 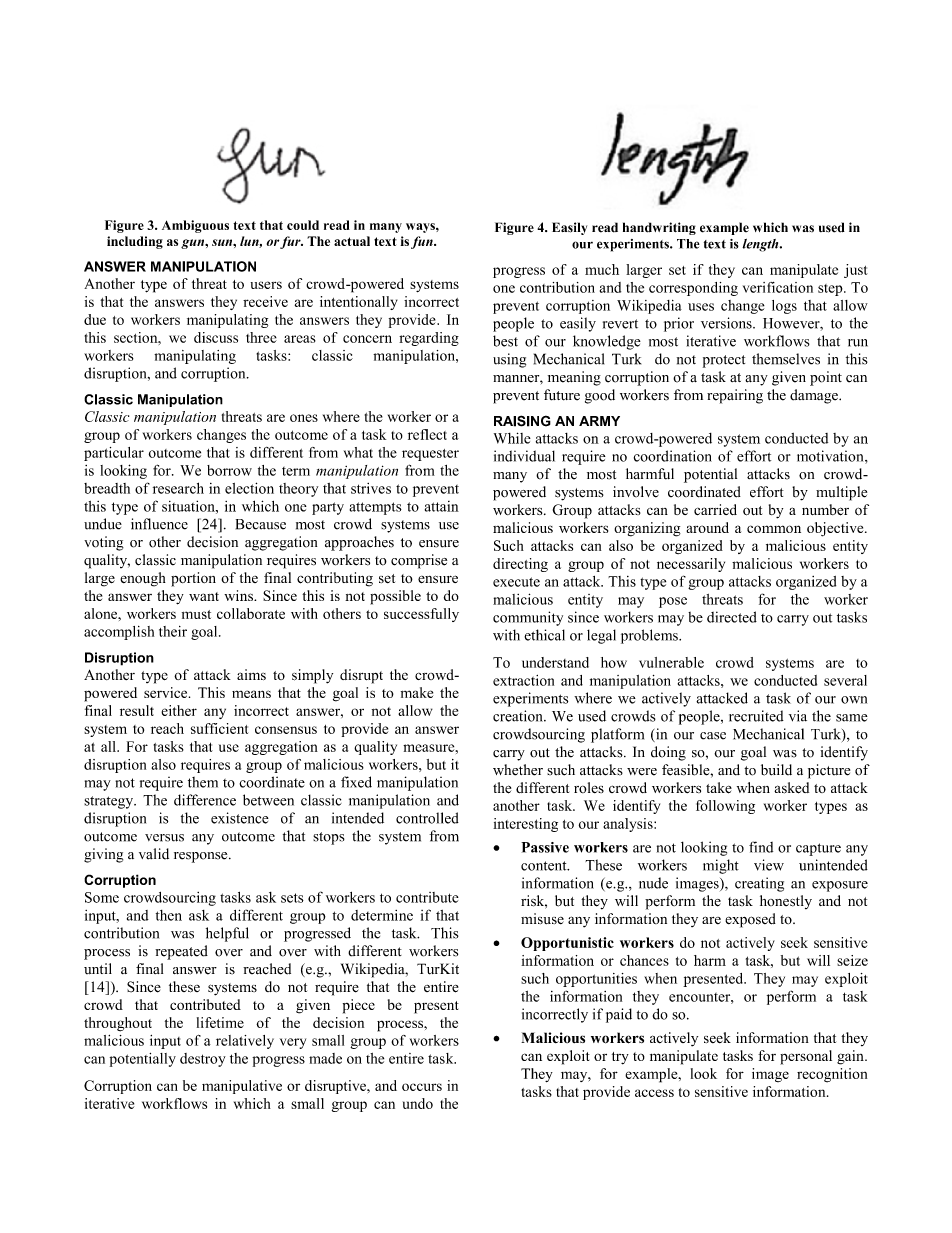 I want to click on occurs, so click(x=422, y=1087).
